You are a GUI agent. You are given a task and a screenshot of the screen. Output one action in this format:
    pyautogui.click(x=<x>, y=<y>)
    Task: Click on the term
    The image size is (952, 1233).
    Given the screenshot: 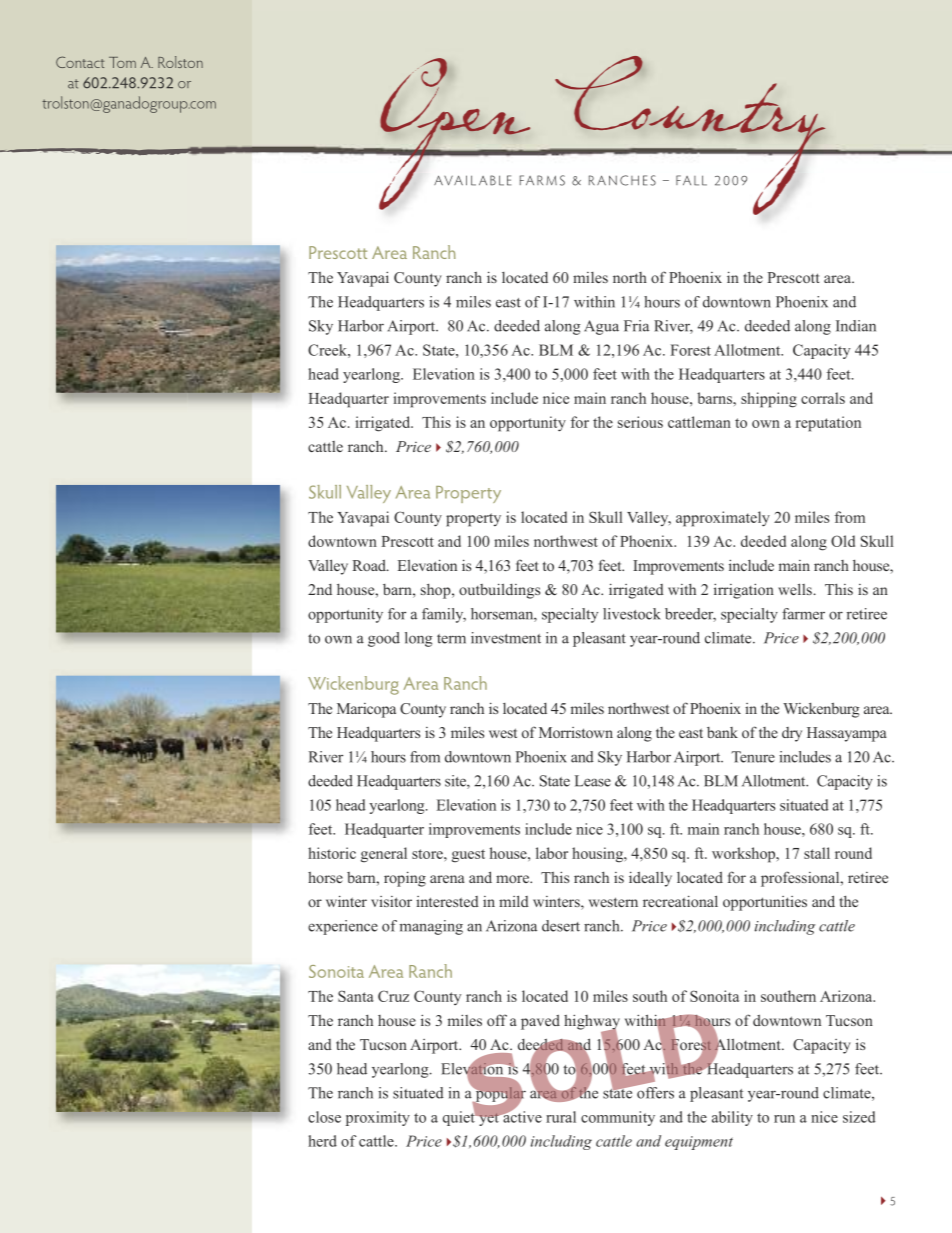 What is the action you would take?
    pyautogui.click(x=451, y=639)
